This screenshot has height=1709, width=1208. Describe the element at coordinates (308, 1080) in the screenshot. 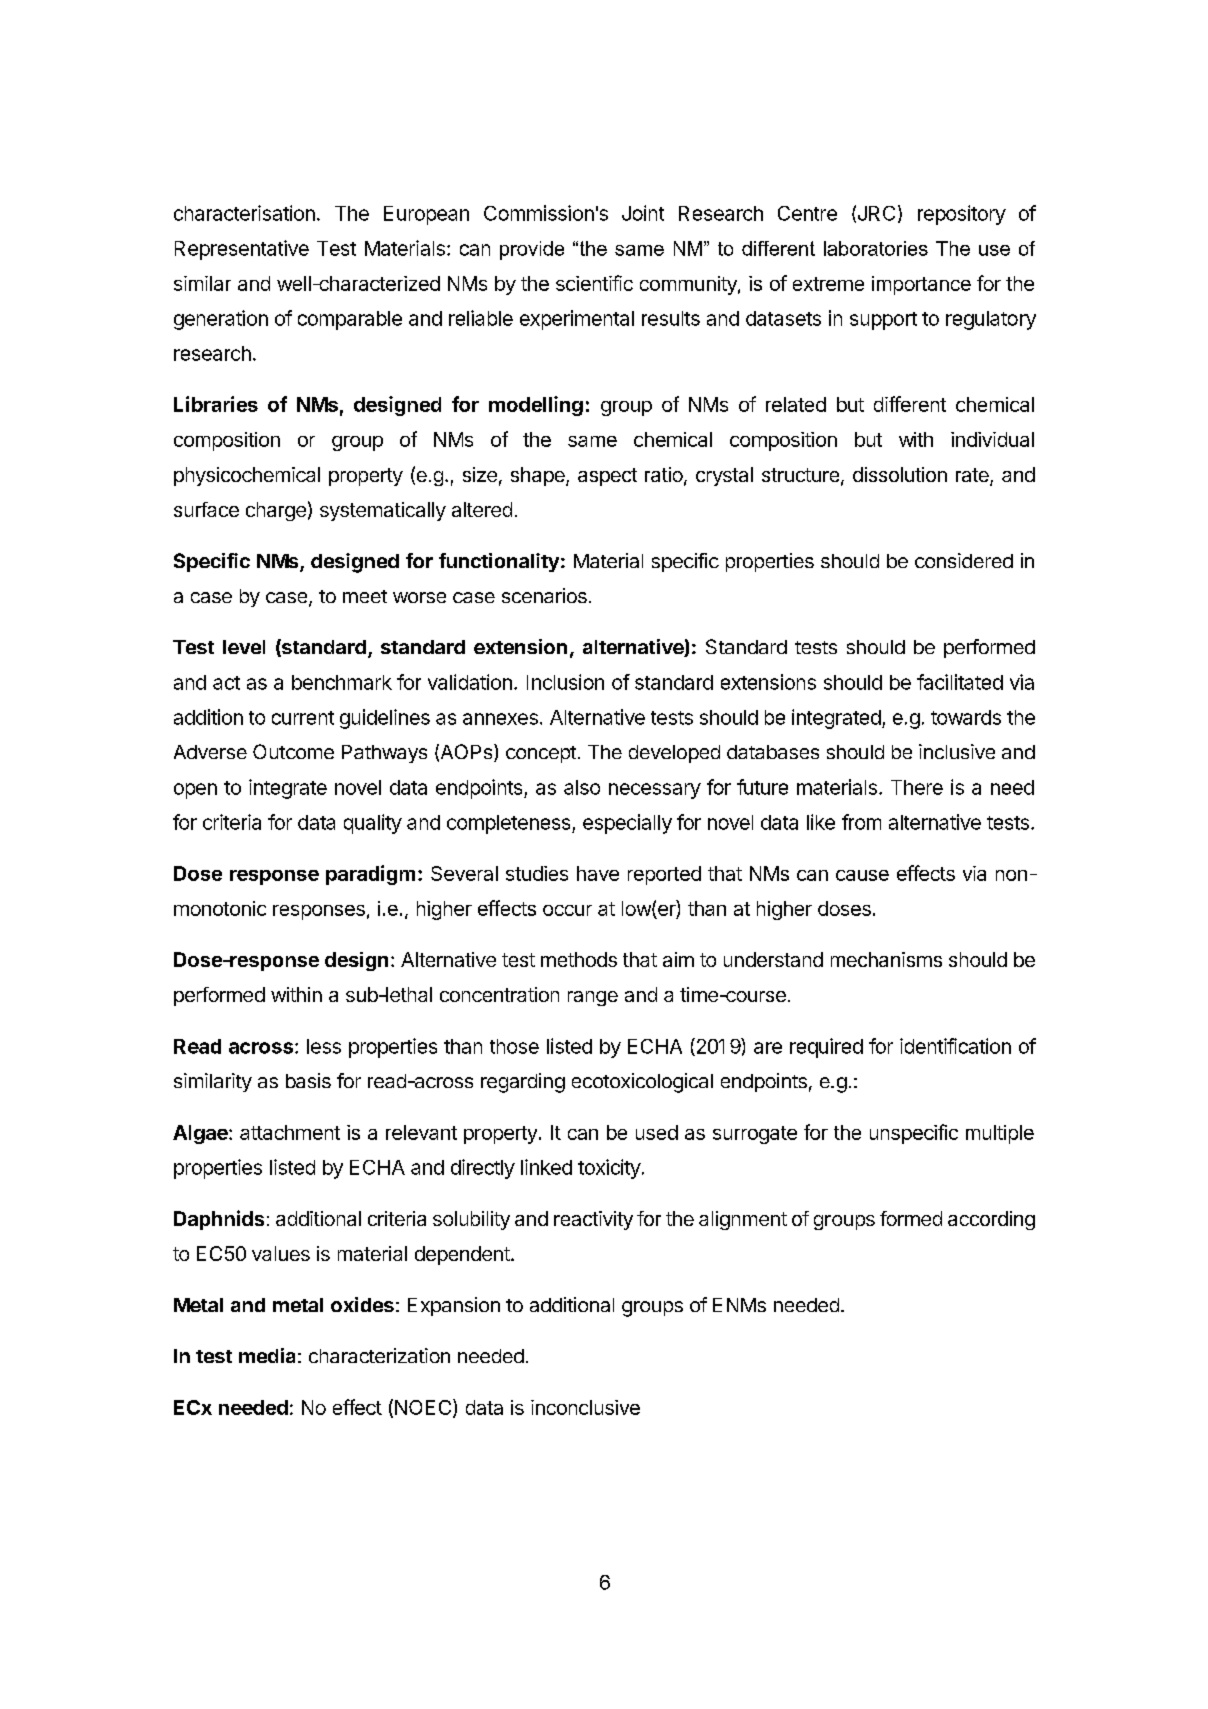

I see `basis` at that location.
